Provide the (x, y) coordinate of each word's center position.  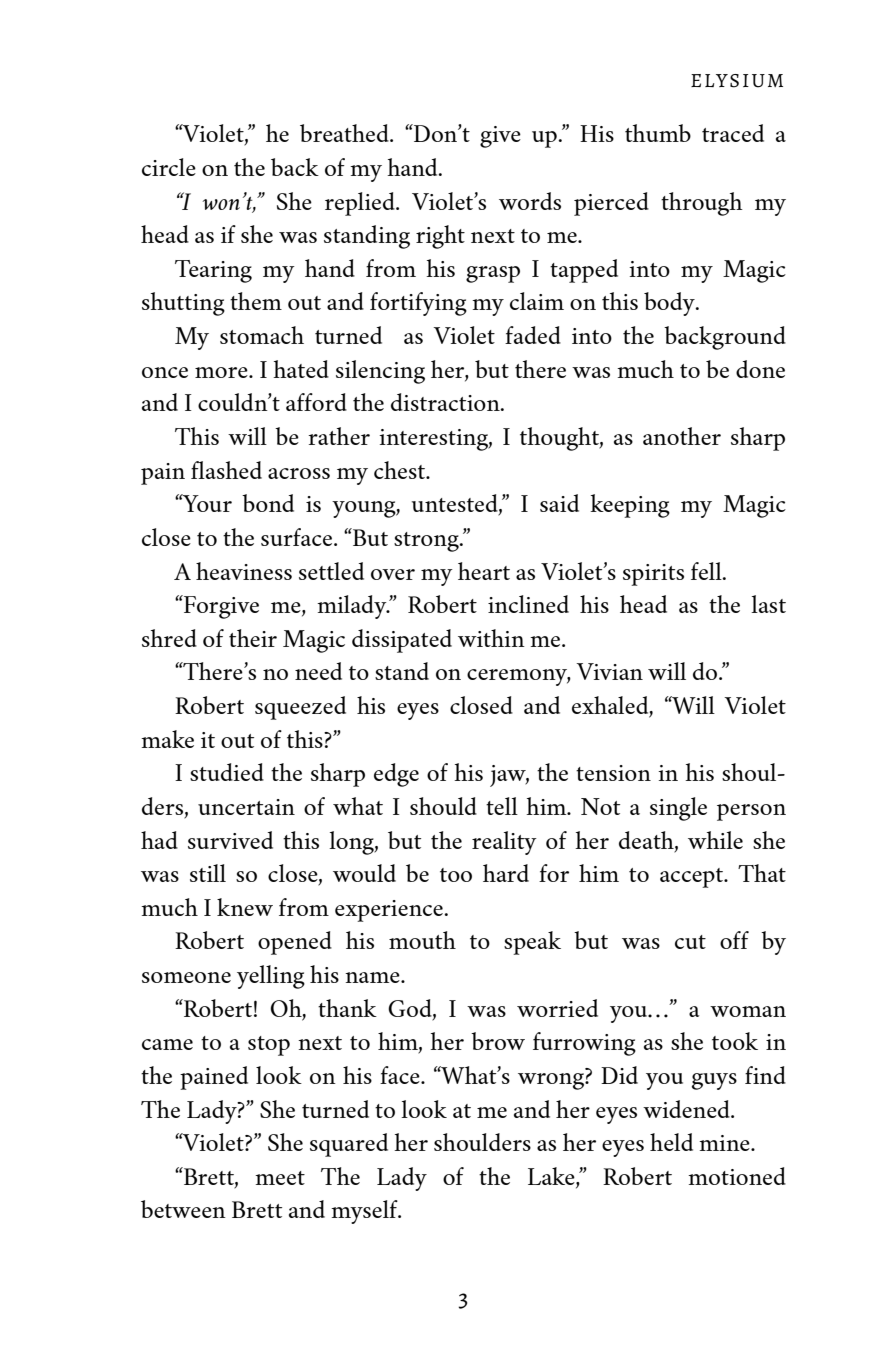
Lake (552, 1176)
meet (280, 1178)
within (491, 638)
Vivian (609, 671)
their (253, 638)
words (530, 201)
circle (169, 167)
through (702, 204)
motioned (737, 1176)
